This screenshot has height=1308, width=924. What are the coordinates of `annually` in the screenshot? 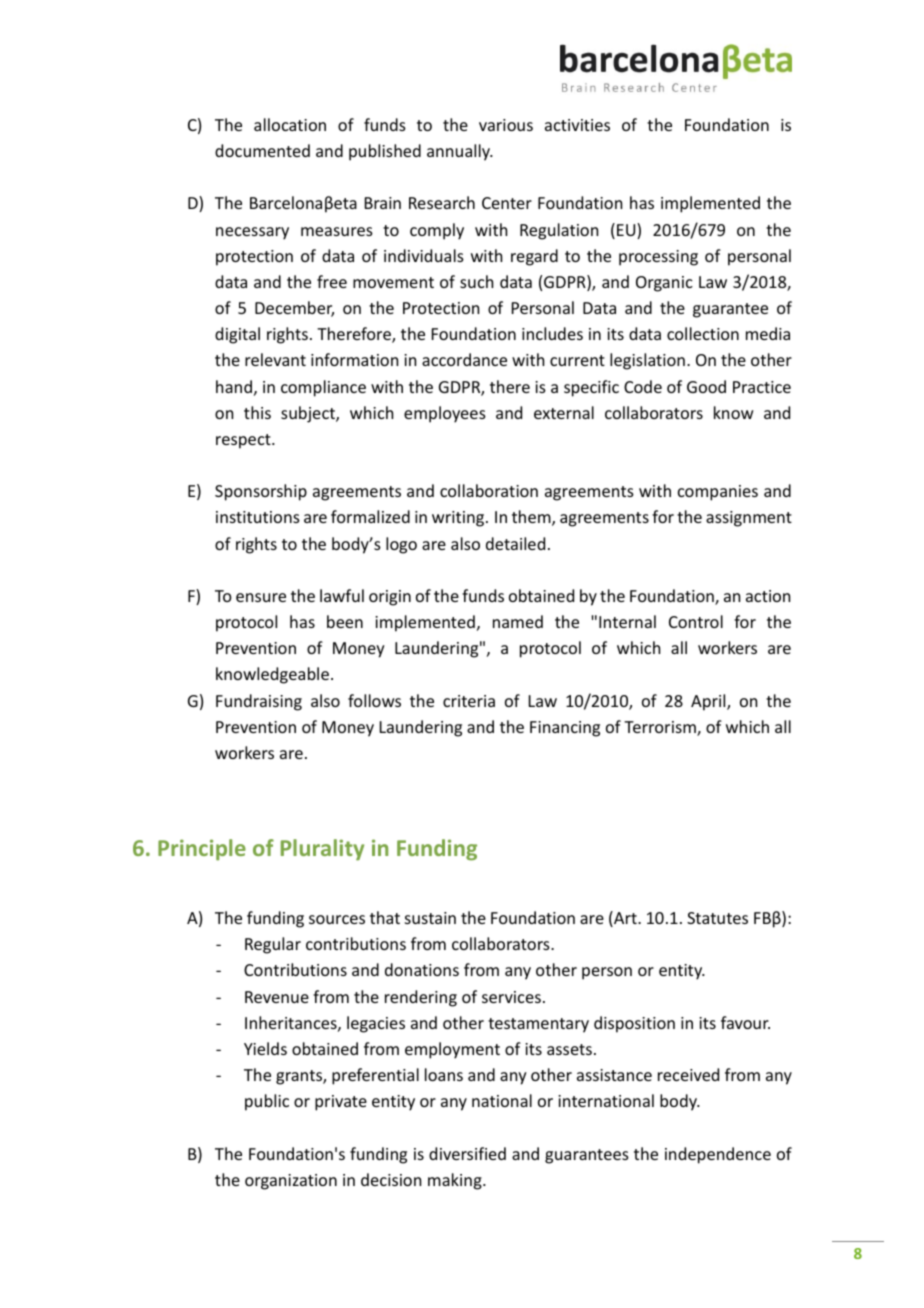 It's located at (460, 152).
